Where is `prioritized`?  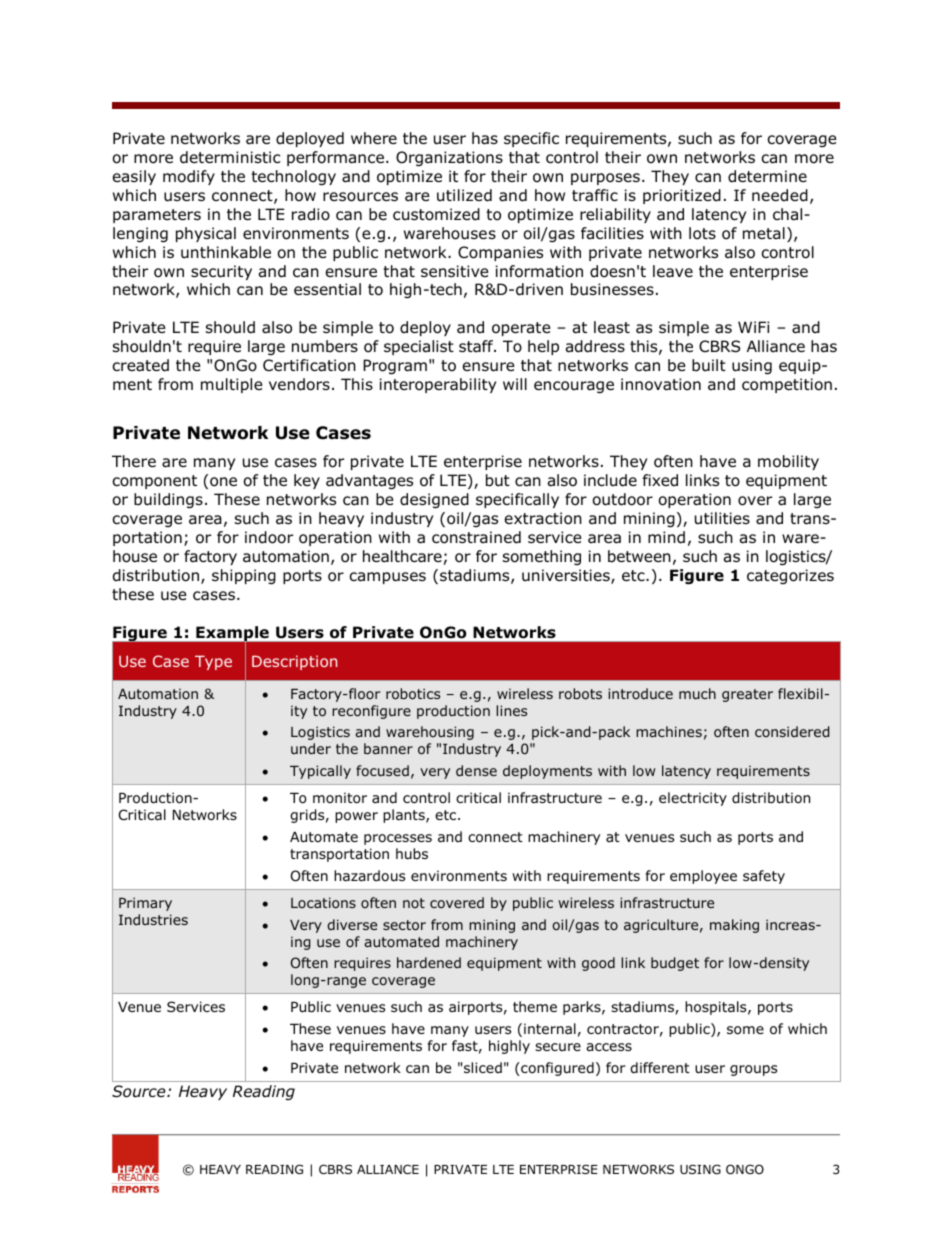 prioritized is located at coordinates (682, 196).
